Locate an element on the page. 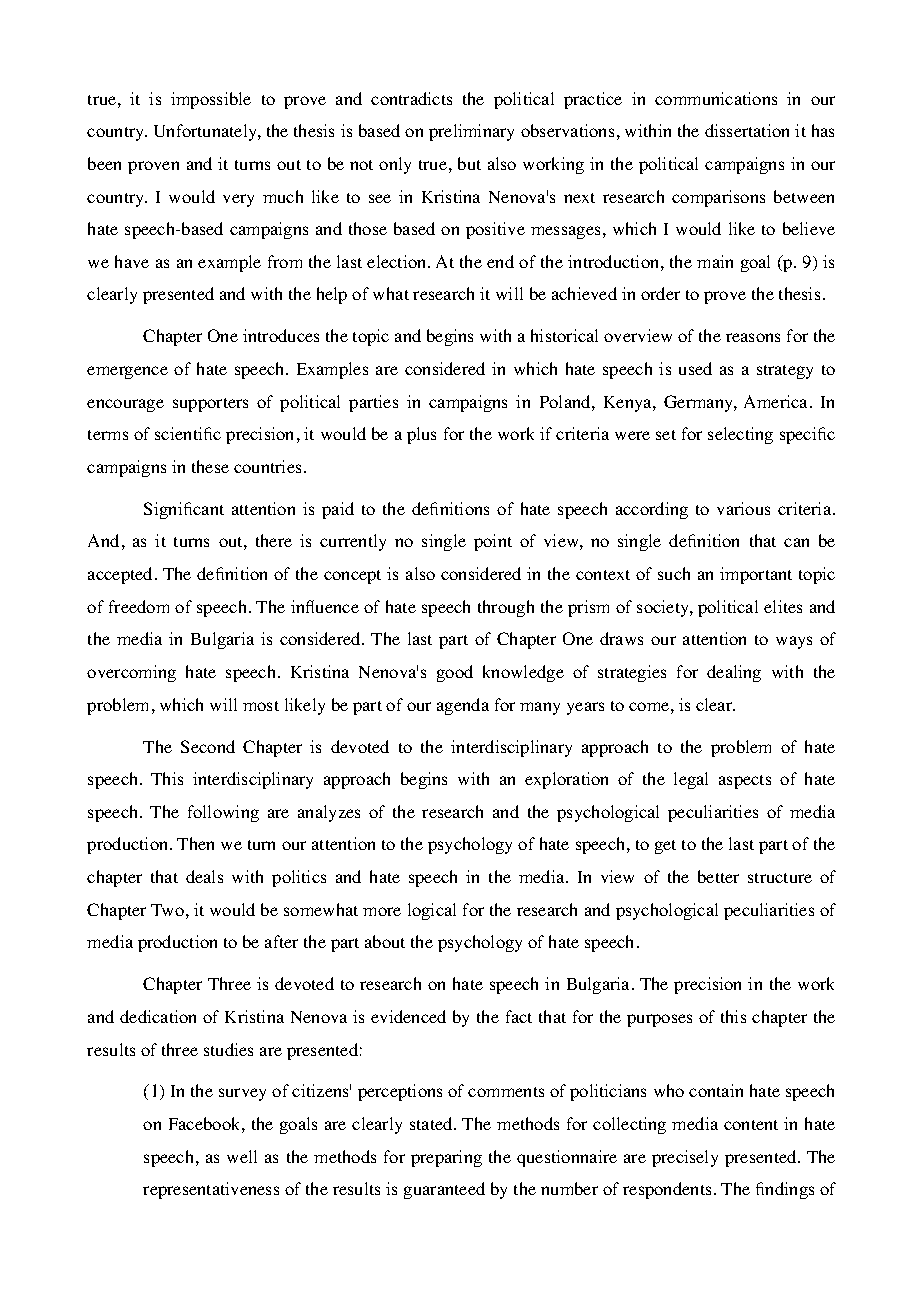  good is located at coordinates (455, 673).
